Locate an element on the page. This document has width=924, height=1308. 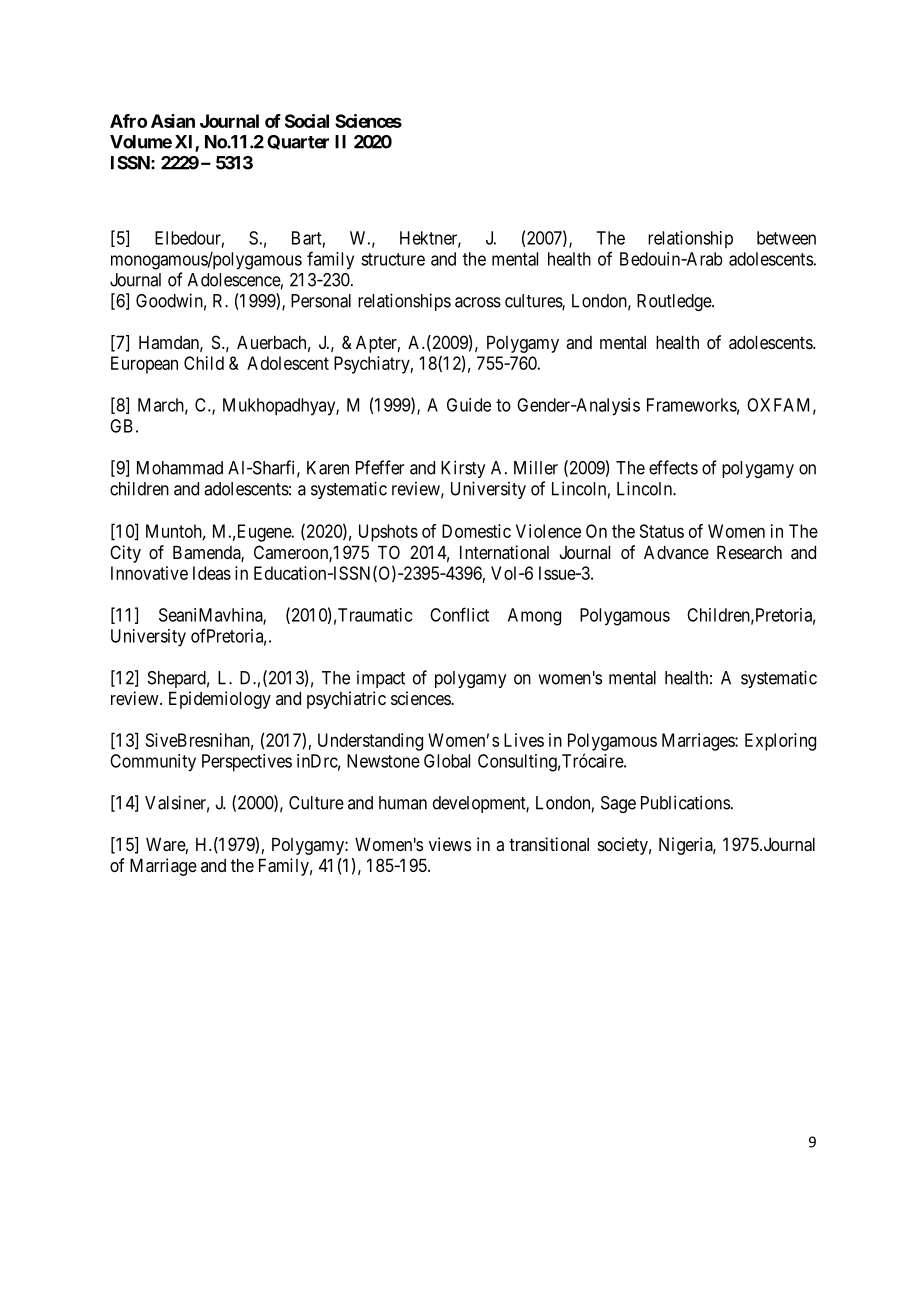
Ideas is located at coordinates (212, 573).
